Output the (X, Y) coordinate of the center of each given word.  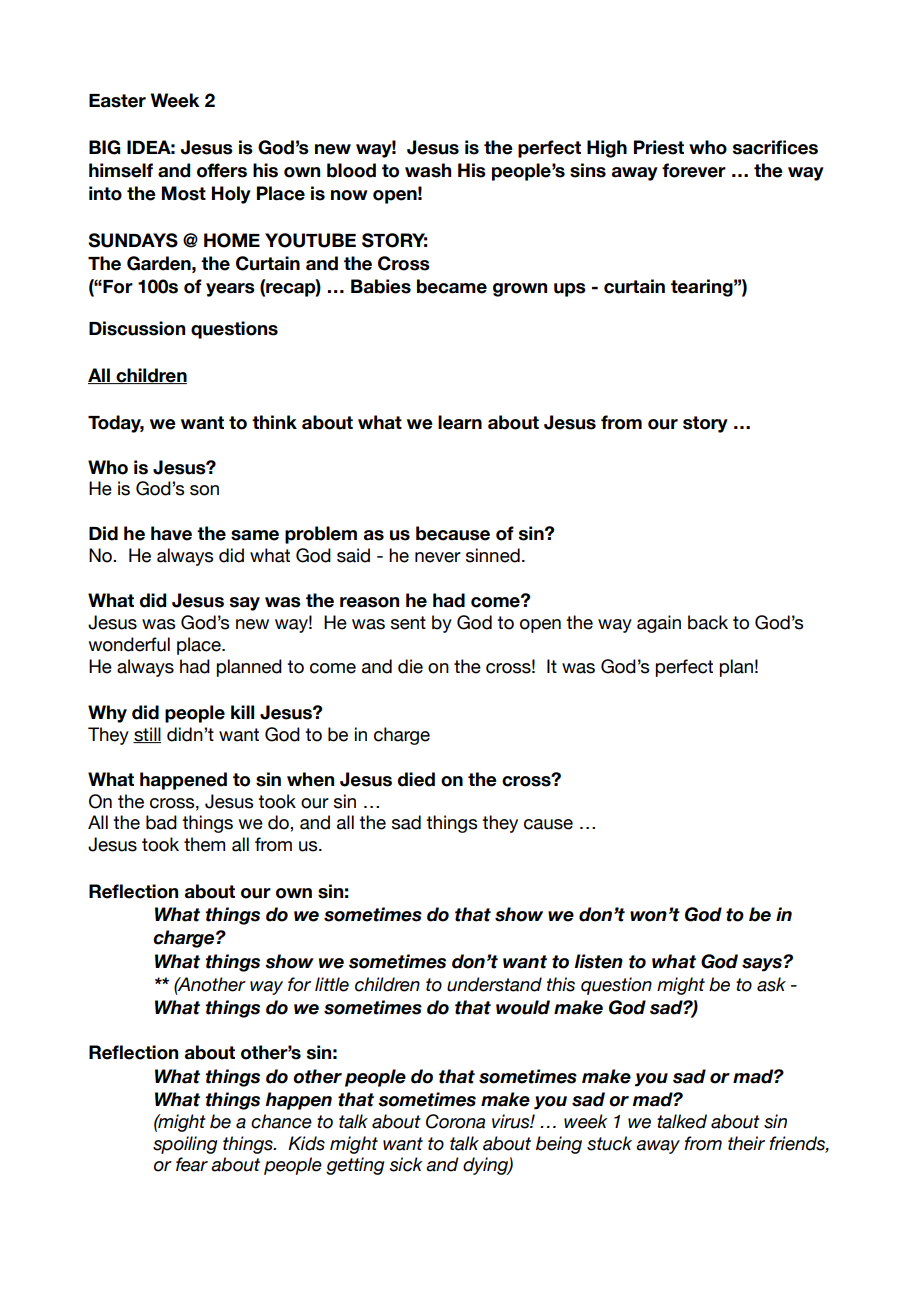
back (708, 622)
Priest (659, 147)
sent (408, 623)
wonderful (129, 644)
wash (428, 170)
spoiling (185, 1145)
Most (184, 193)
